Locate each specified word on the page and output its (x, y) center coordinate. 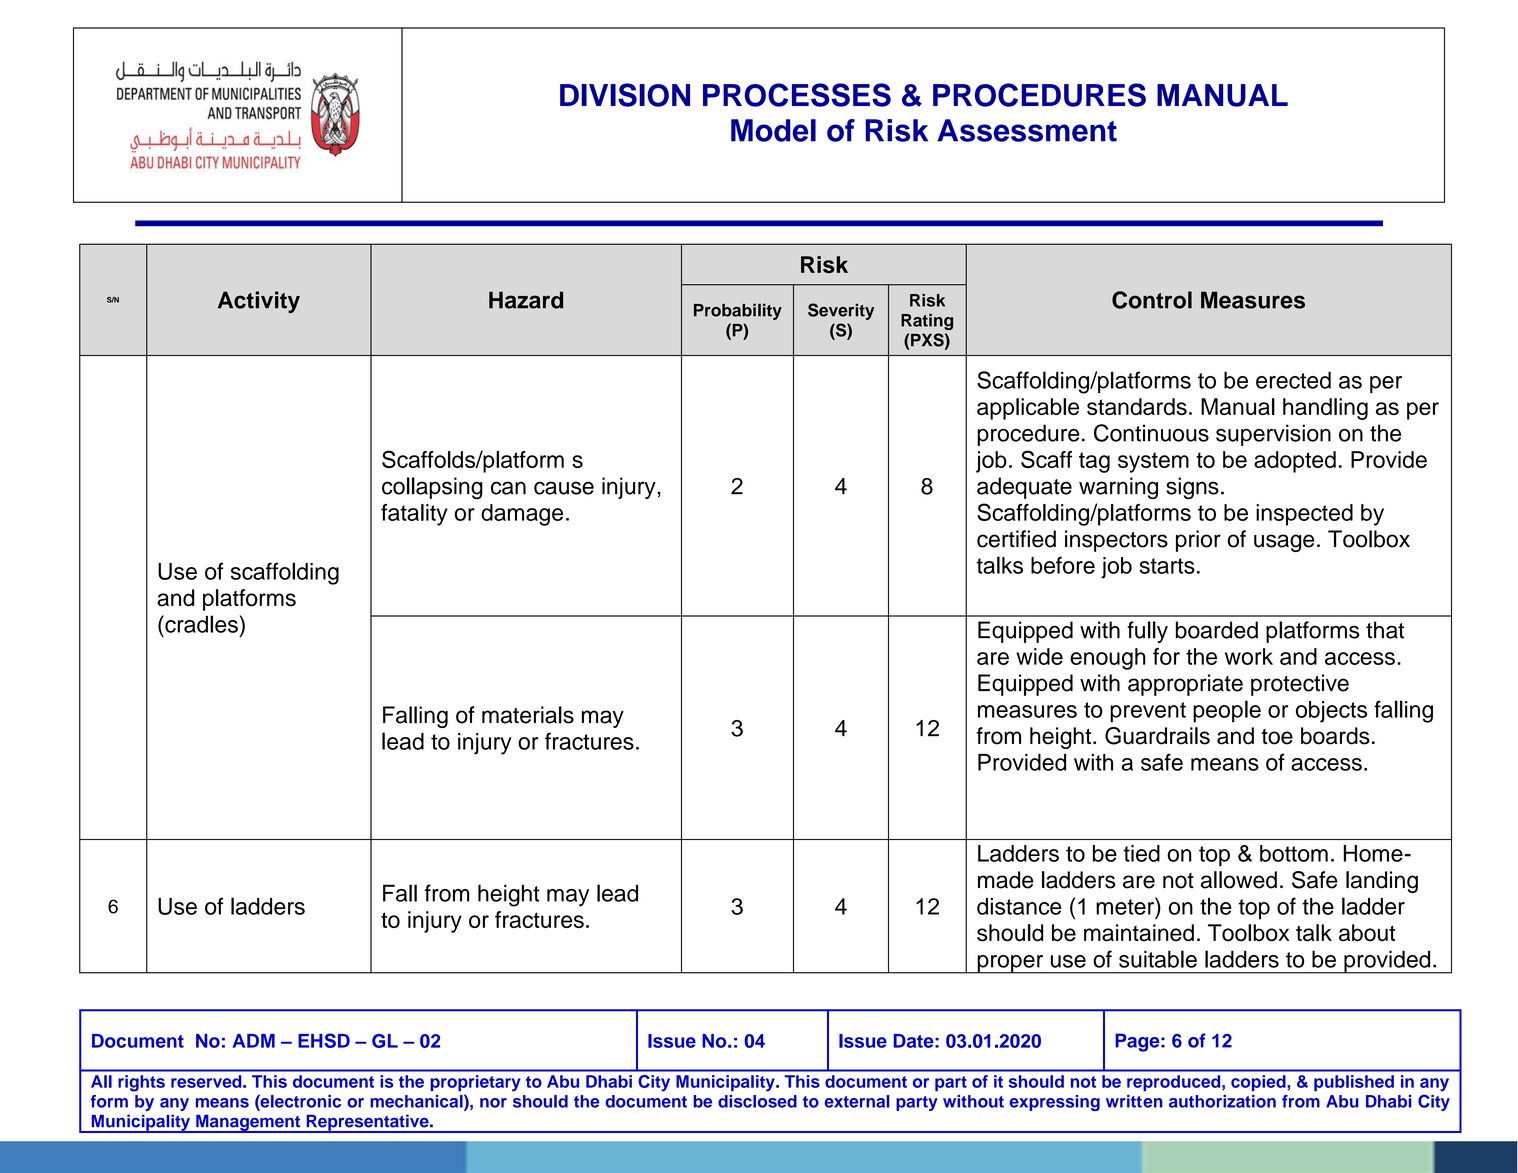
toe (1277, 737)
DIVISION (625, 95)
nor (493, 1103)
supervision (1273, 435)
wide (1039, 656)
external (857, 1101)
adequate (1024, 488)
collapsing (432, 488)
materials (528, 715)
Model (773, 130)
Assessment (1027, 130)
